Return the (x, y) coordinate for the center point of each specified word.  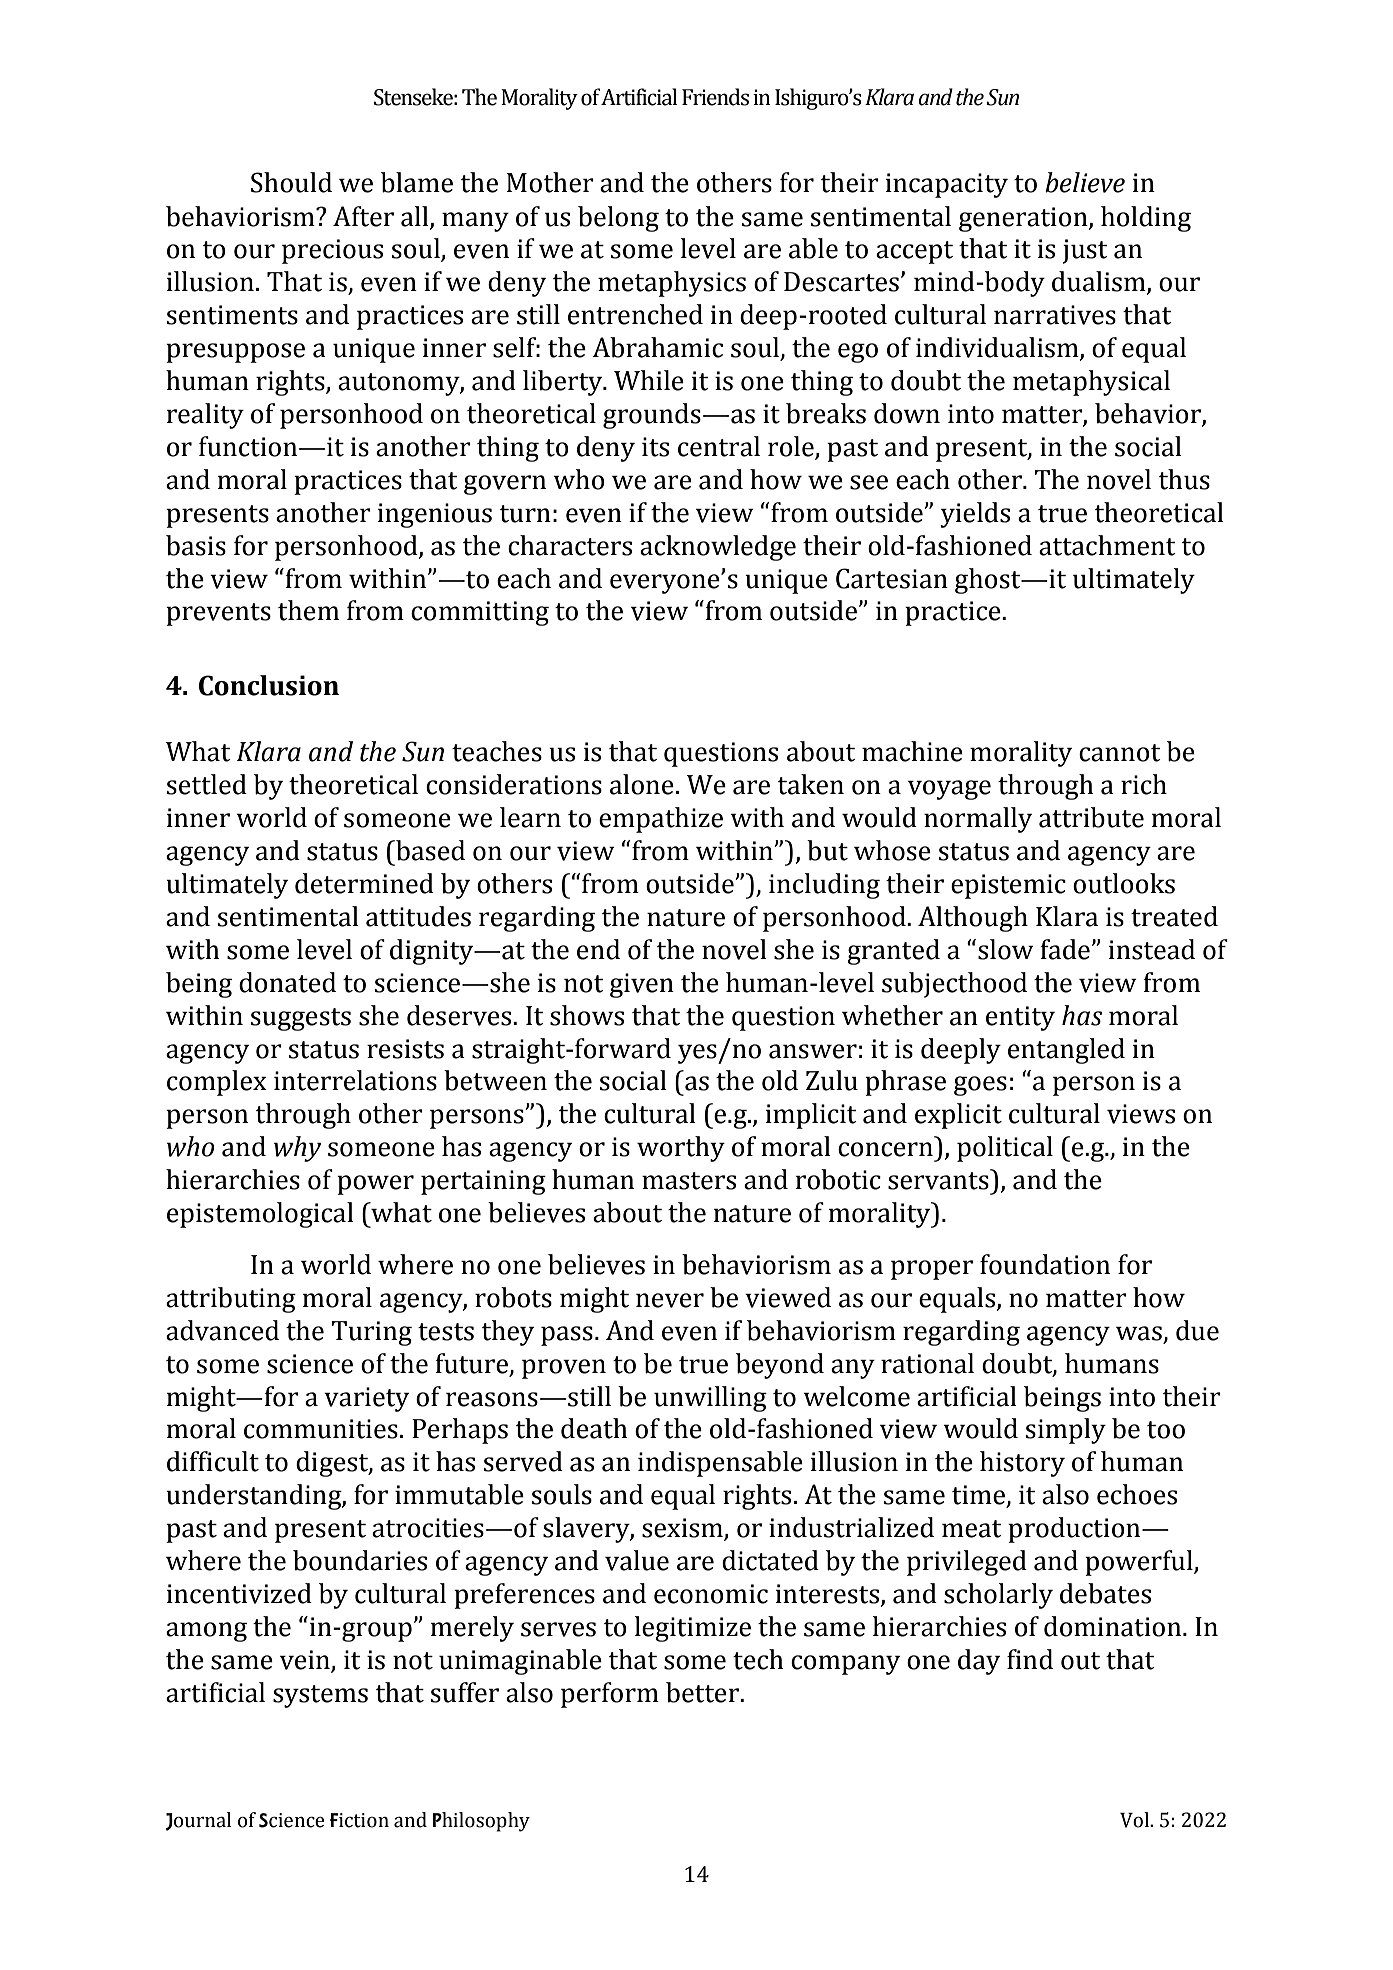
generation (1024, 219)
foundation (1045, 1264)
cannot (1120, 753)
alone (642, 784)
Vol (1135, 1820)
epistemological (260, 1215)
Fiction (359, 1820)
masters (689, 1181)
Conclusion (269, 685)
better (704, 1692)
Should (291, 182)
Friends (715, 97)
